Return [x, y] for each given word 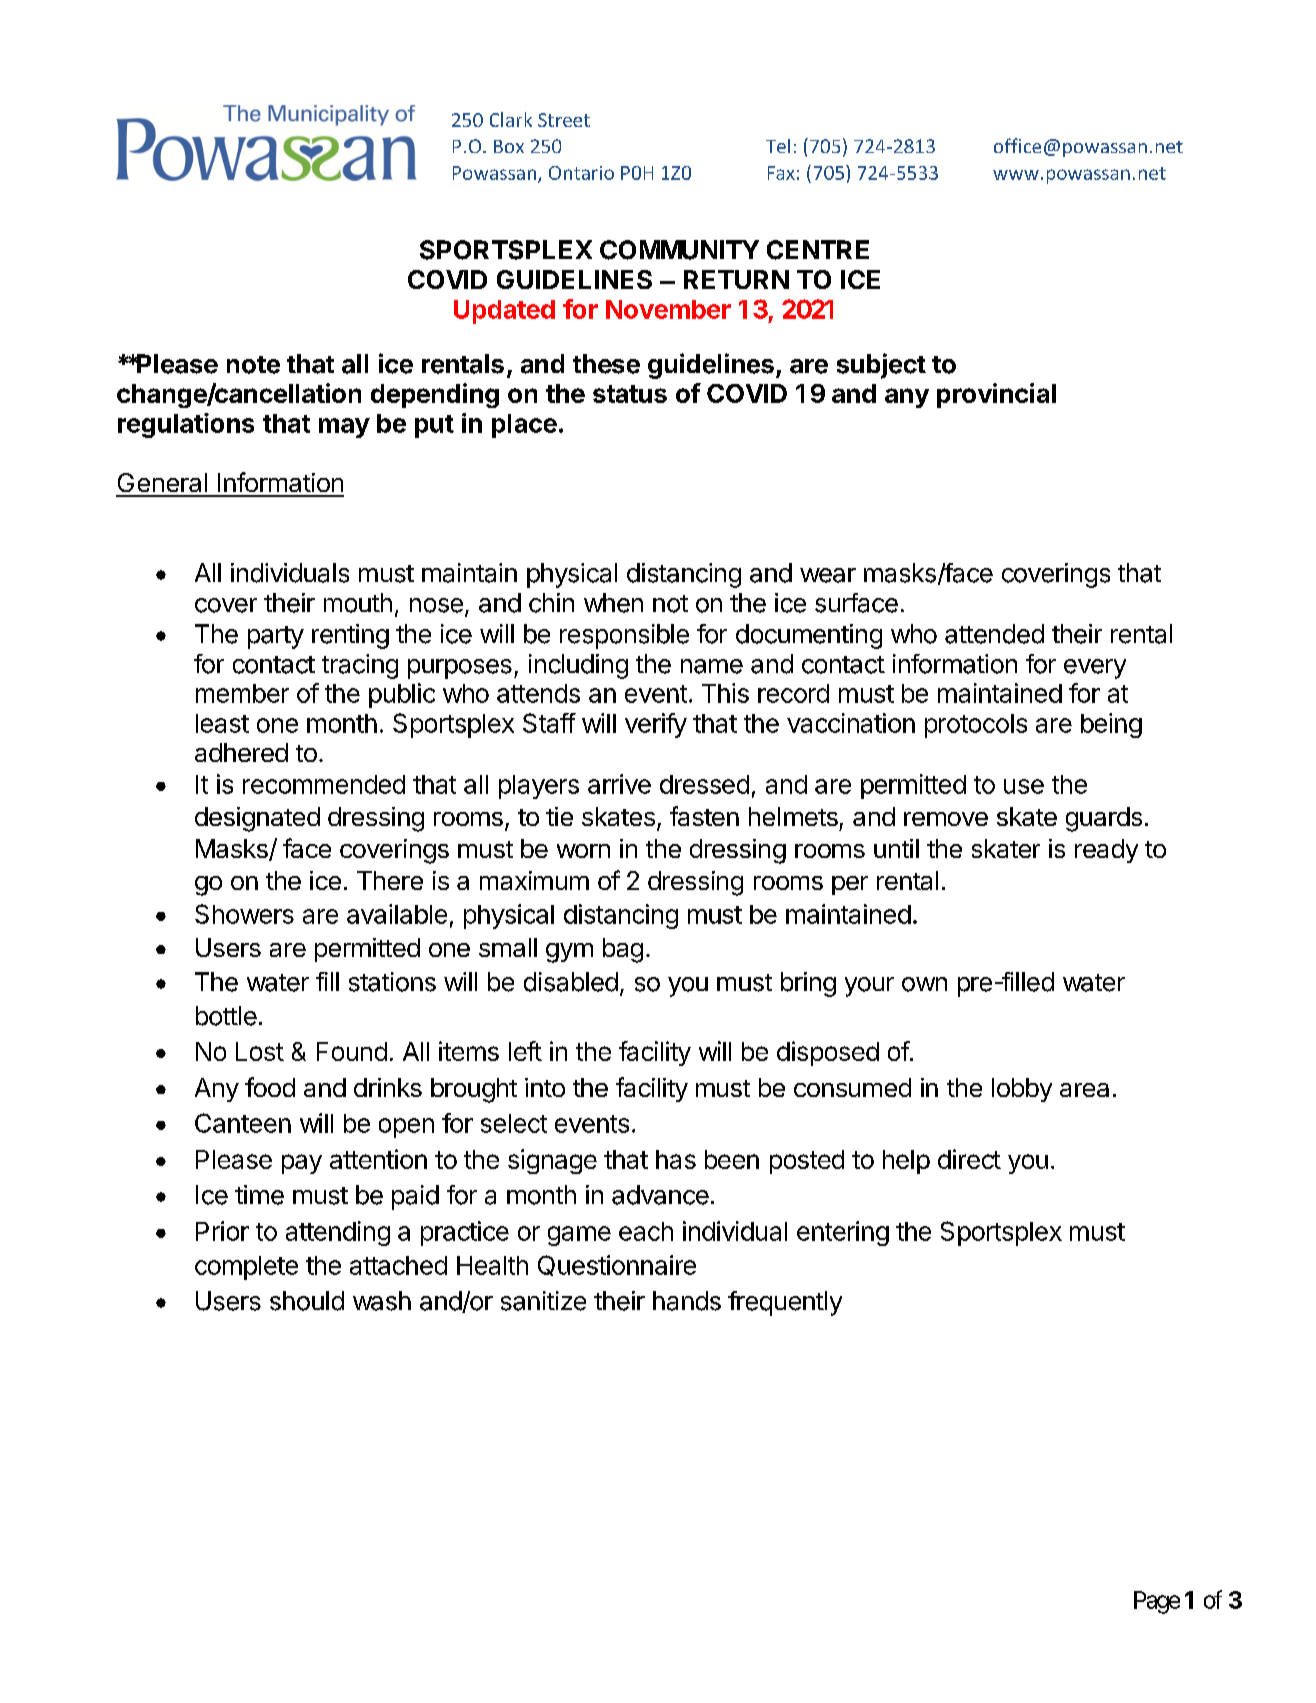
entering [843, 1233]
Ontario [581, 173]
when [613, 603]
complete [246, 1268]
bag [623, 950]
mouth [358, 603]
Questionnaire [617, 1265]
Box [509, 146]
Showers [244, 914]
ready [1106, 851]
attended [994, 634]
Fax [781, 173]
